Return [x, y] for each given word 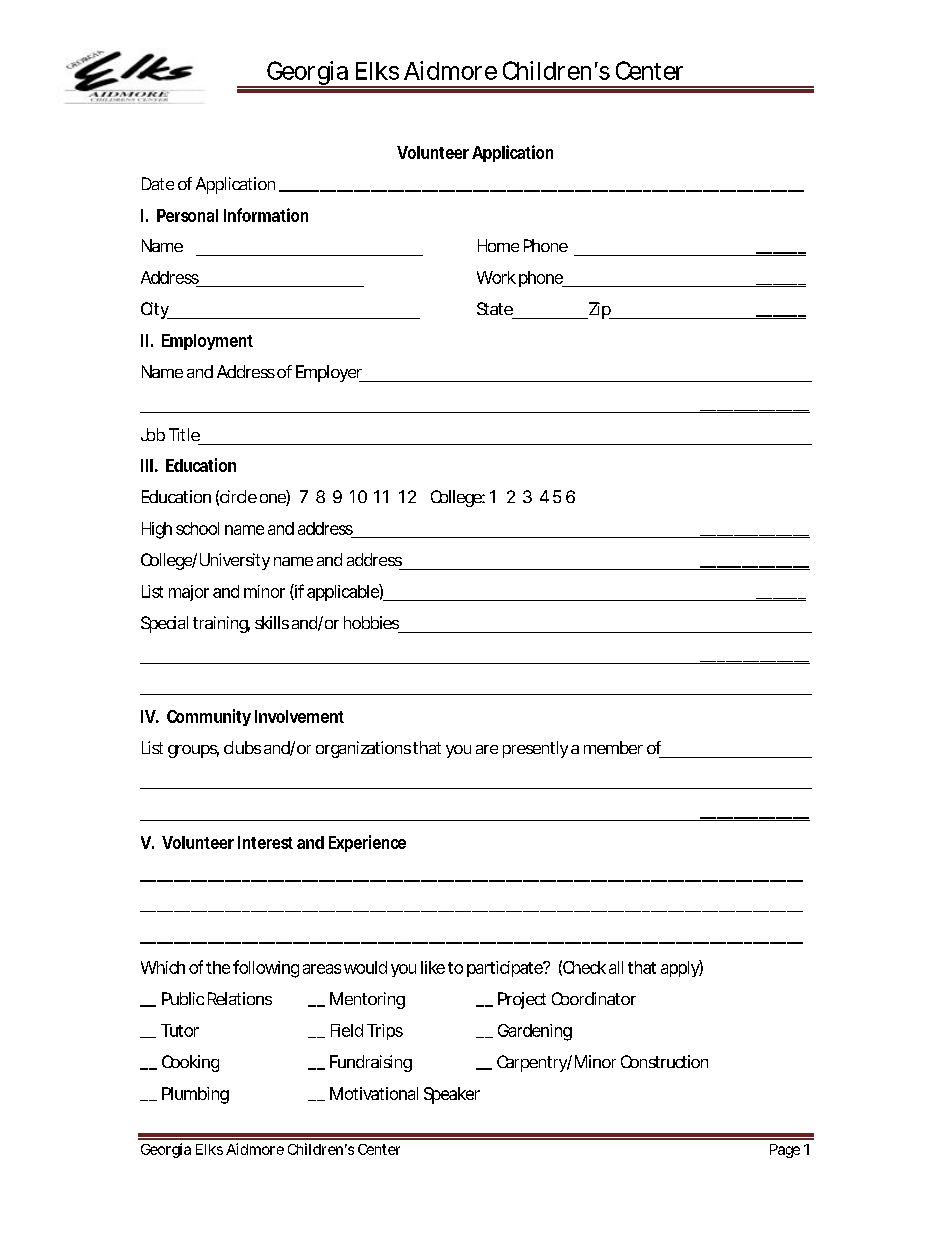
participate [505, 969]
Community [209, 717]
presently [535, 749]
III [147, 465]
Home [498, 245]
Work [496, 277]
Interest [265, 842]
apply [680, 968]
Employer [330, 373]
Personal [187, 215]
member [613, 747]
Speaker [452, 1095]
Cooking [190, 1063]
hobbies [371, 622]
